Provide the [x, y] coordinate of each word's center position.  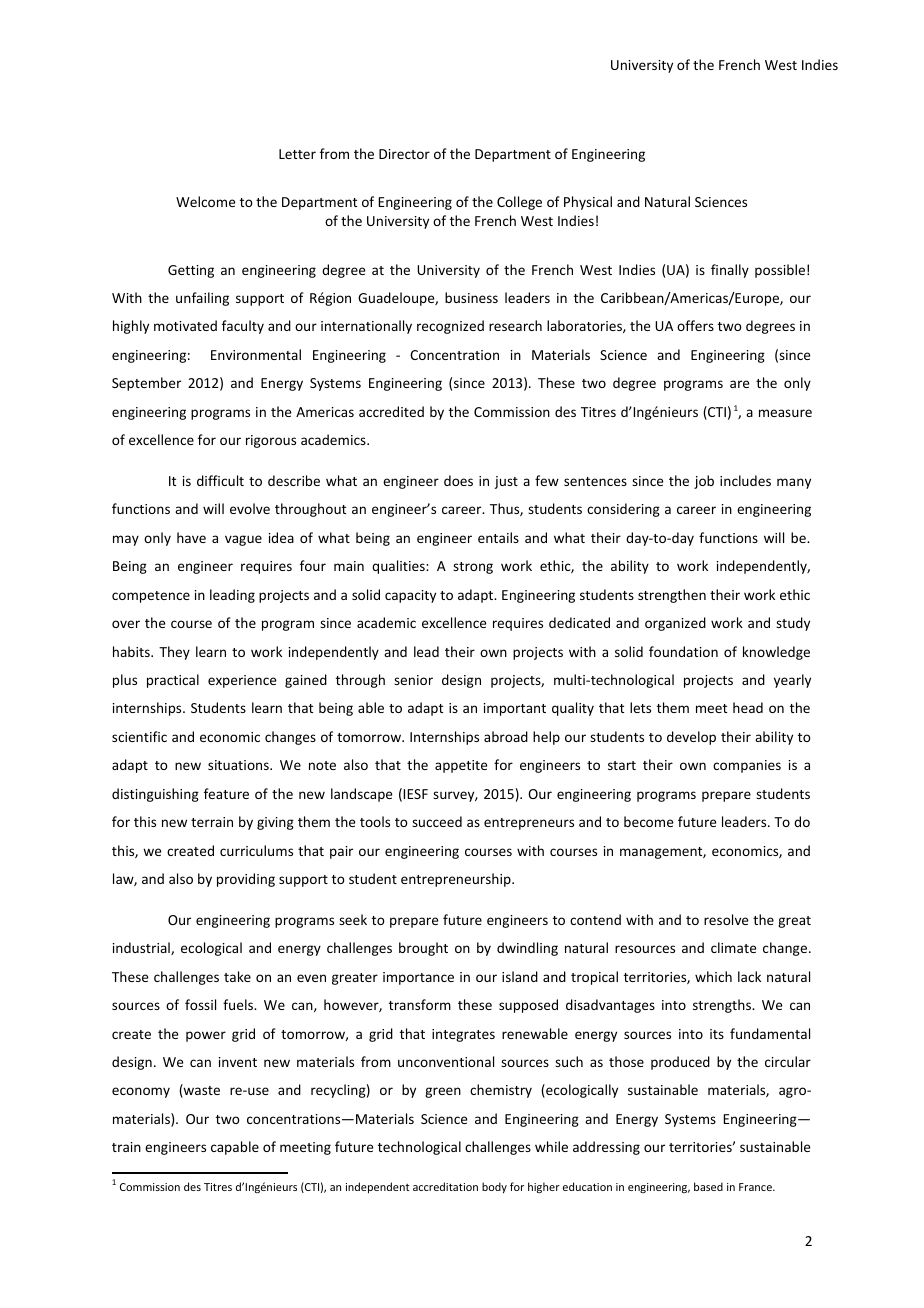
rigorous [271, 441]
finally [730, 271]
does [458, 480]
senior [413, 680]
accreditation [445, 1186]
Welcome [205, 201]
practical [173, 681]
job [704, 482]
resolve [726, 919]
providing [246, 880]
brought [423, 949]
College [519, 203]
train [126, 1147]
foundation [683, 651]
